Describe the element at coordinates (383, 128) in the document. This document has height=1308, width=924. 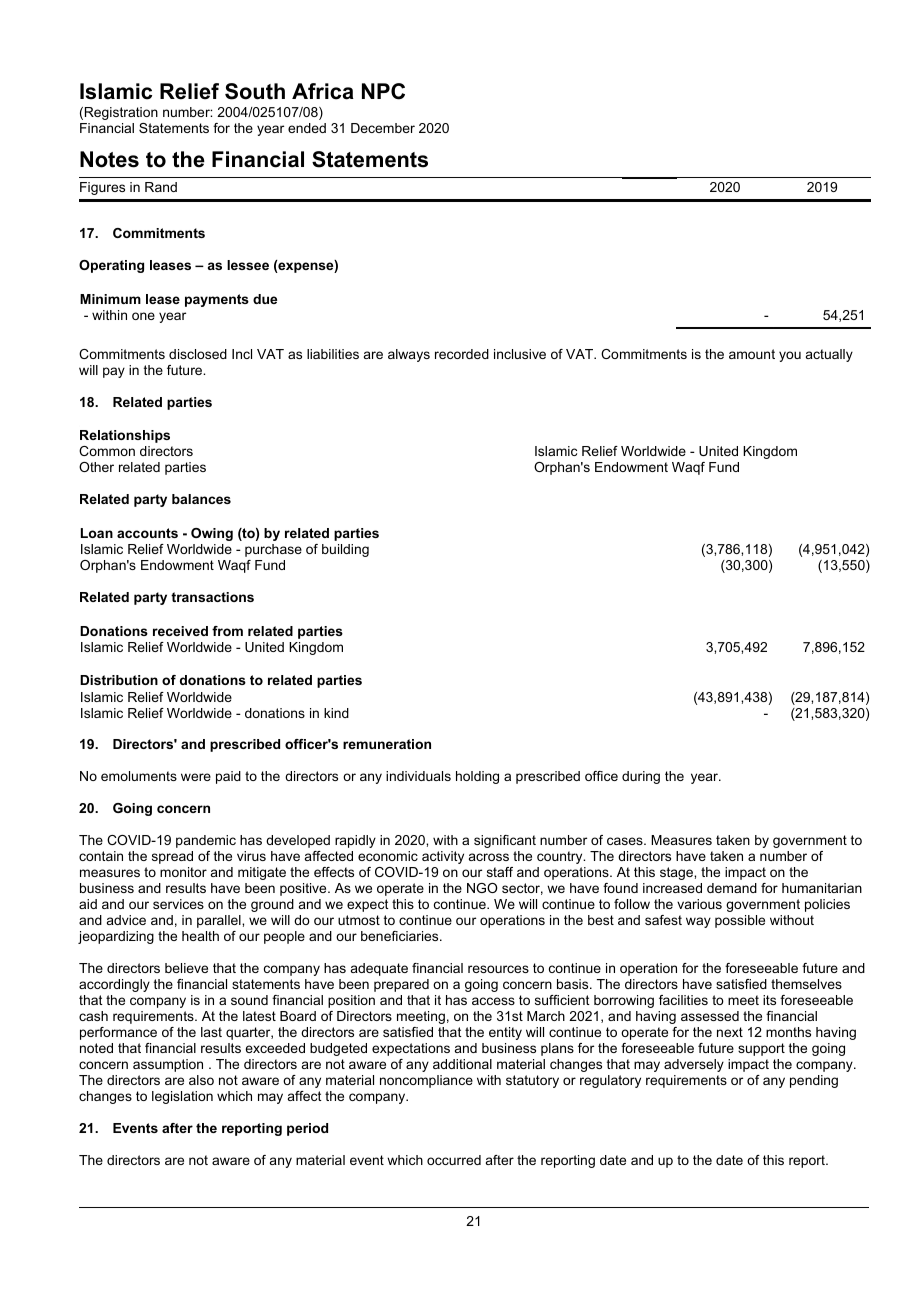
I see `December` at that location.
